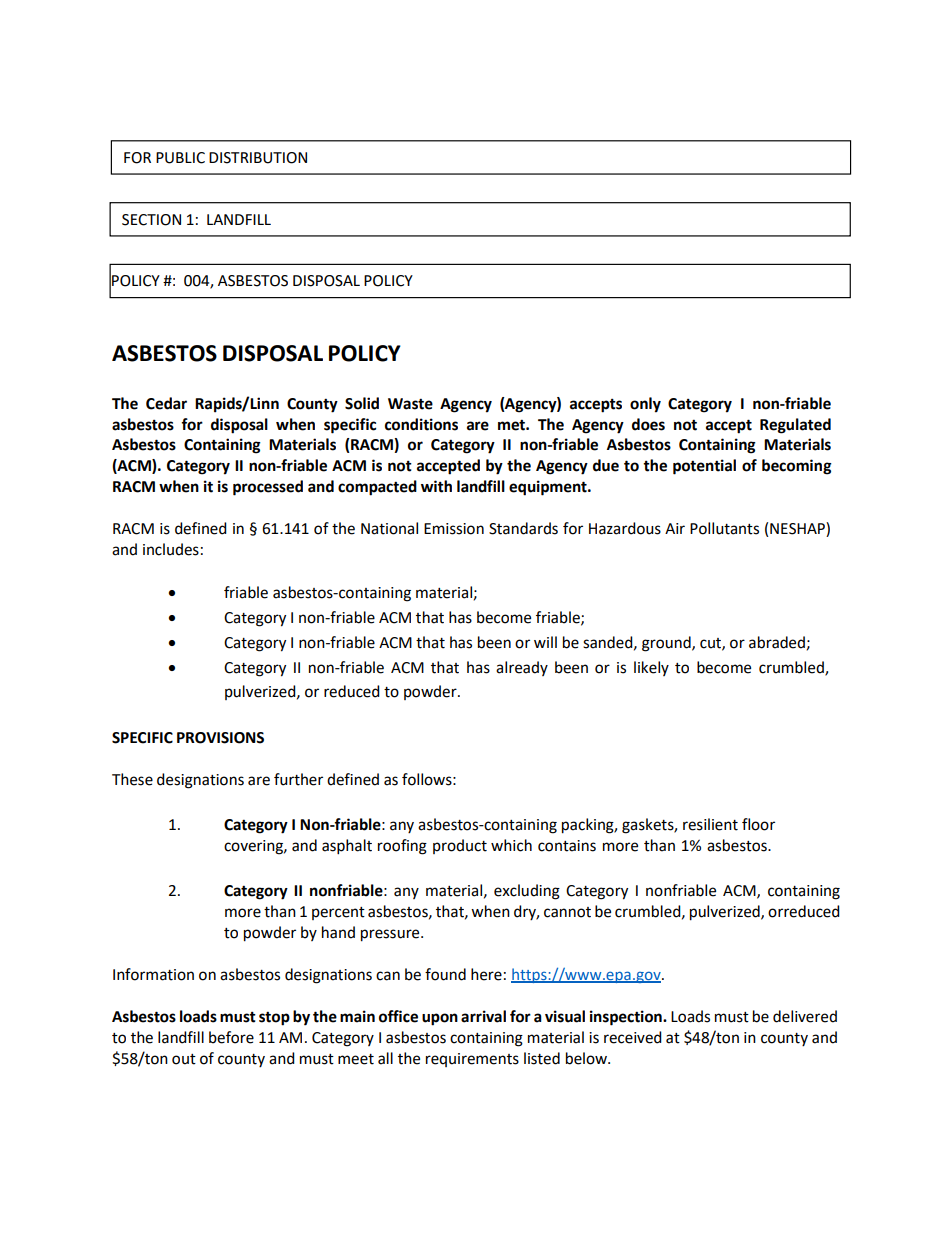  Describe the element at coordinates (483, 1016) in the screenshot. I see `arrival` at that location.
